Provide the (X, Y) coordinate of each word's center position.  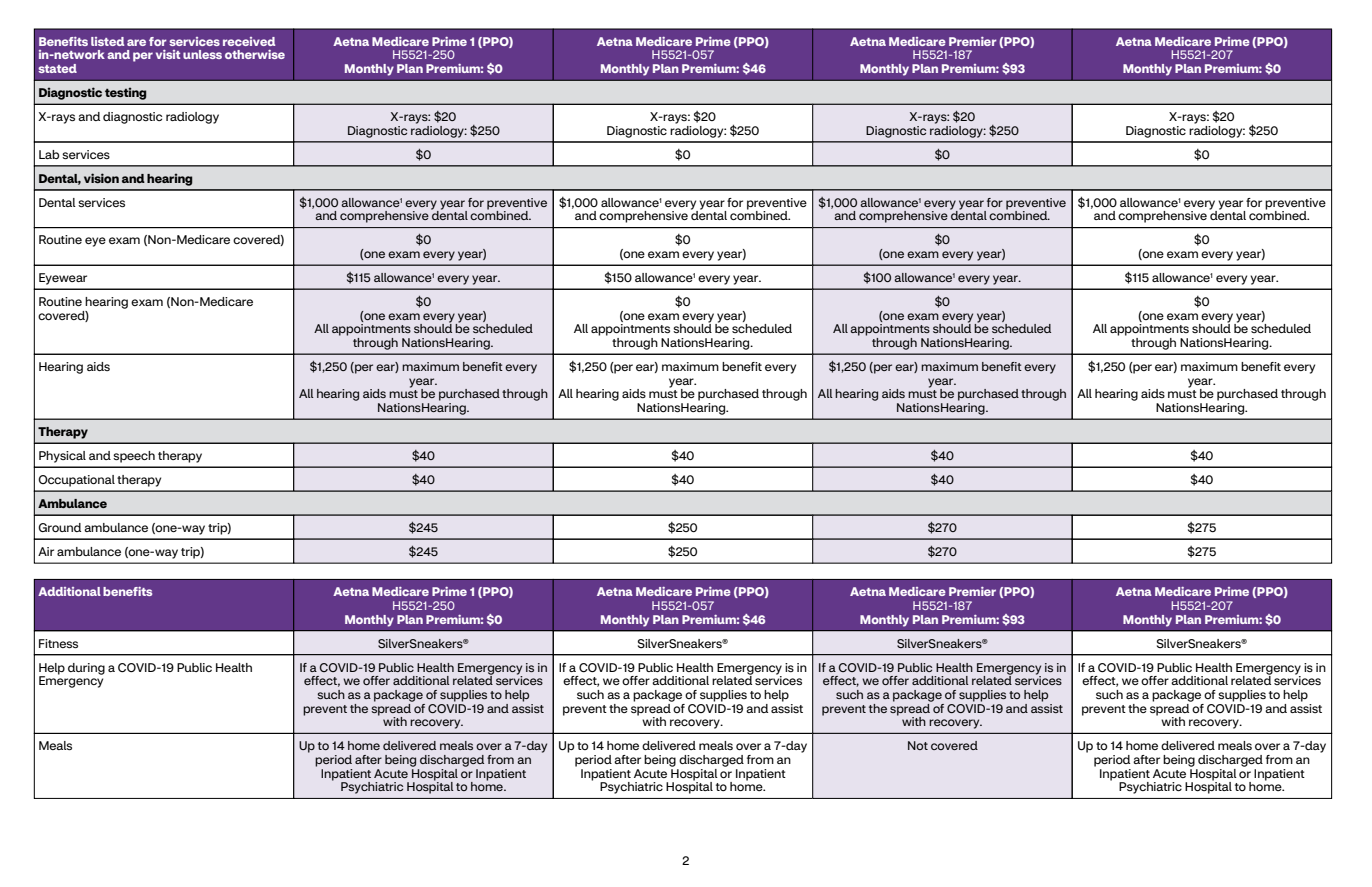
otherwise (255, 54)
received (249, 41)
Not (918, 745)
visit (168, 54)
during (86, 669)
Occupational (76, 481)
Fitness (58, 643)
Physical (62, 457)
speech (134, 457)
